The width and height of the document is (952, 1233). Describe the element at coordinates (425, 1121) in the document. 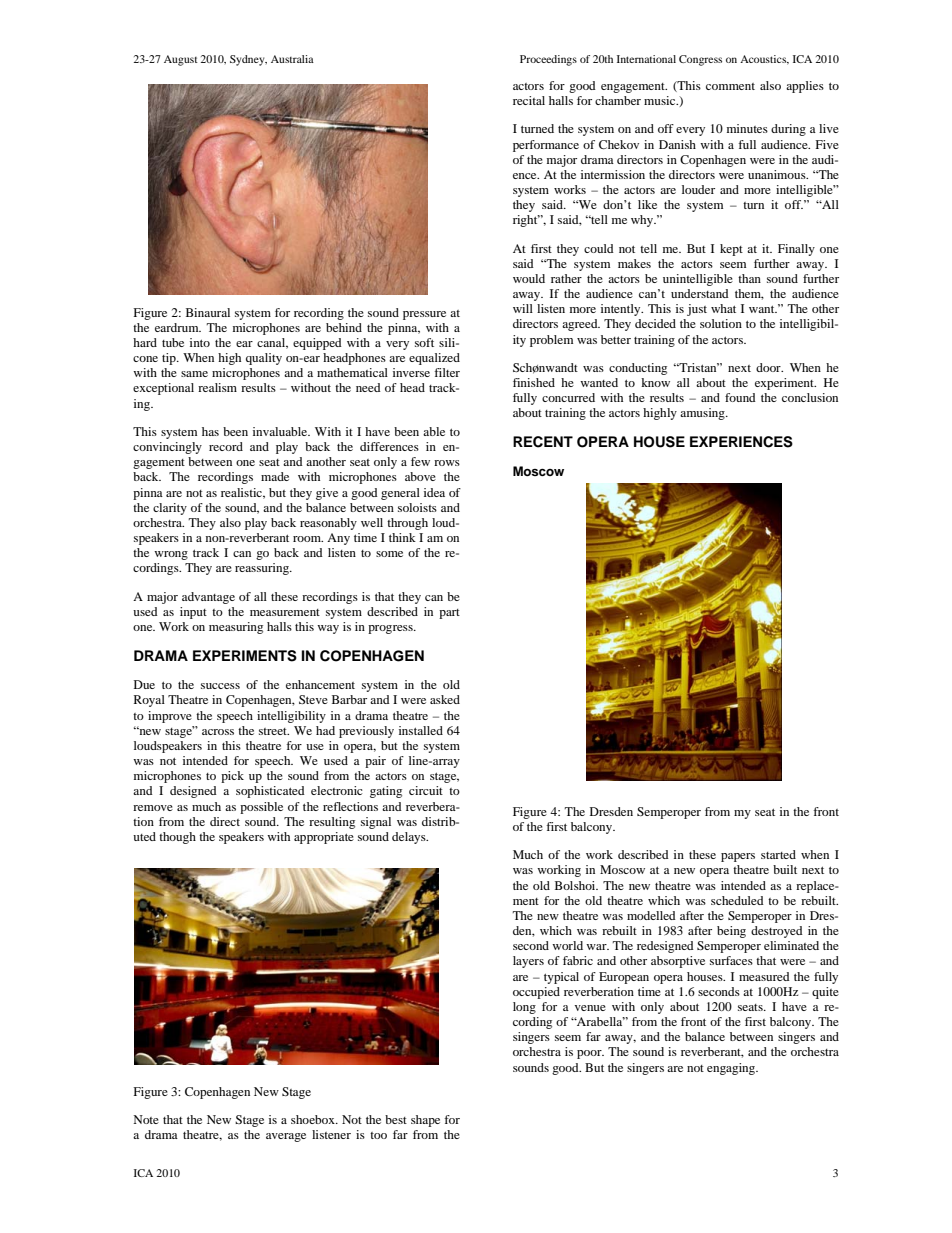

I see `shape` at that location.
